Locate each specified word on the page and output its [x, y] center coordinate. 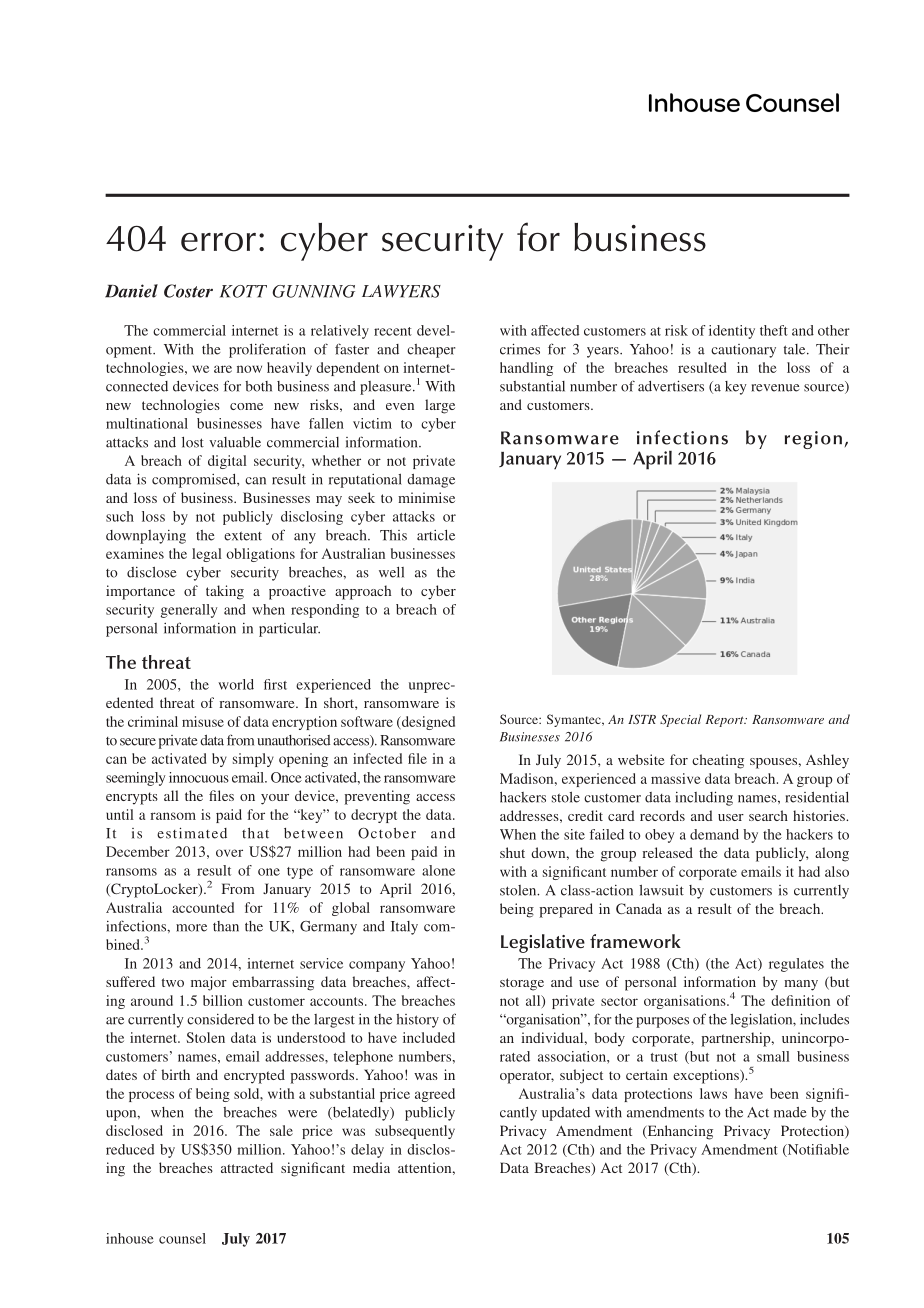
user [731, 817]
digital [227, 462]
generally [189, 611]
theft [774, 330]
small [773, 1056]
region [813, 440]
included [429, 1037]
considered [220, 1019]
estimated [192, 833]
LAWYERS [401, 291]
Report [725, 721]
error [218, 242]
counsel [182, 1238]
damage [431, 481]
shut [512, 852]
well [391, 572]
